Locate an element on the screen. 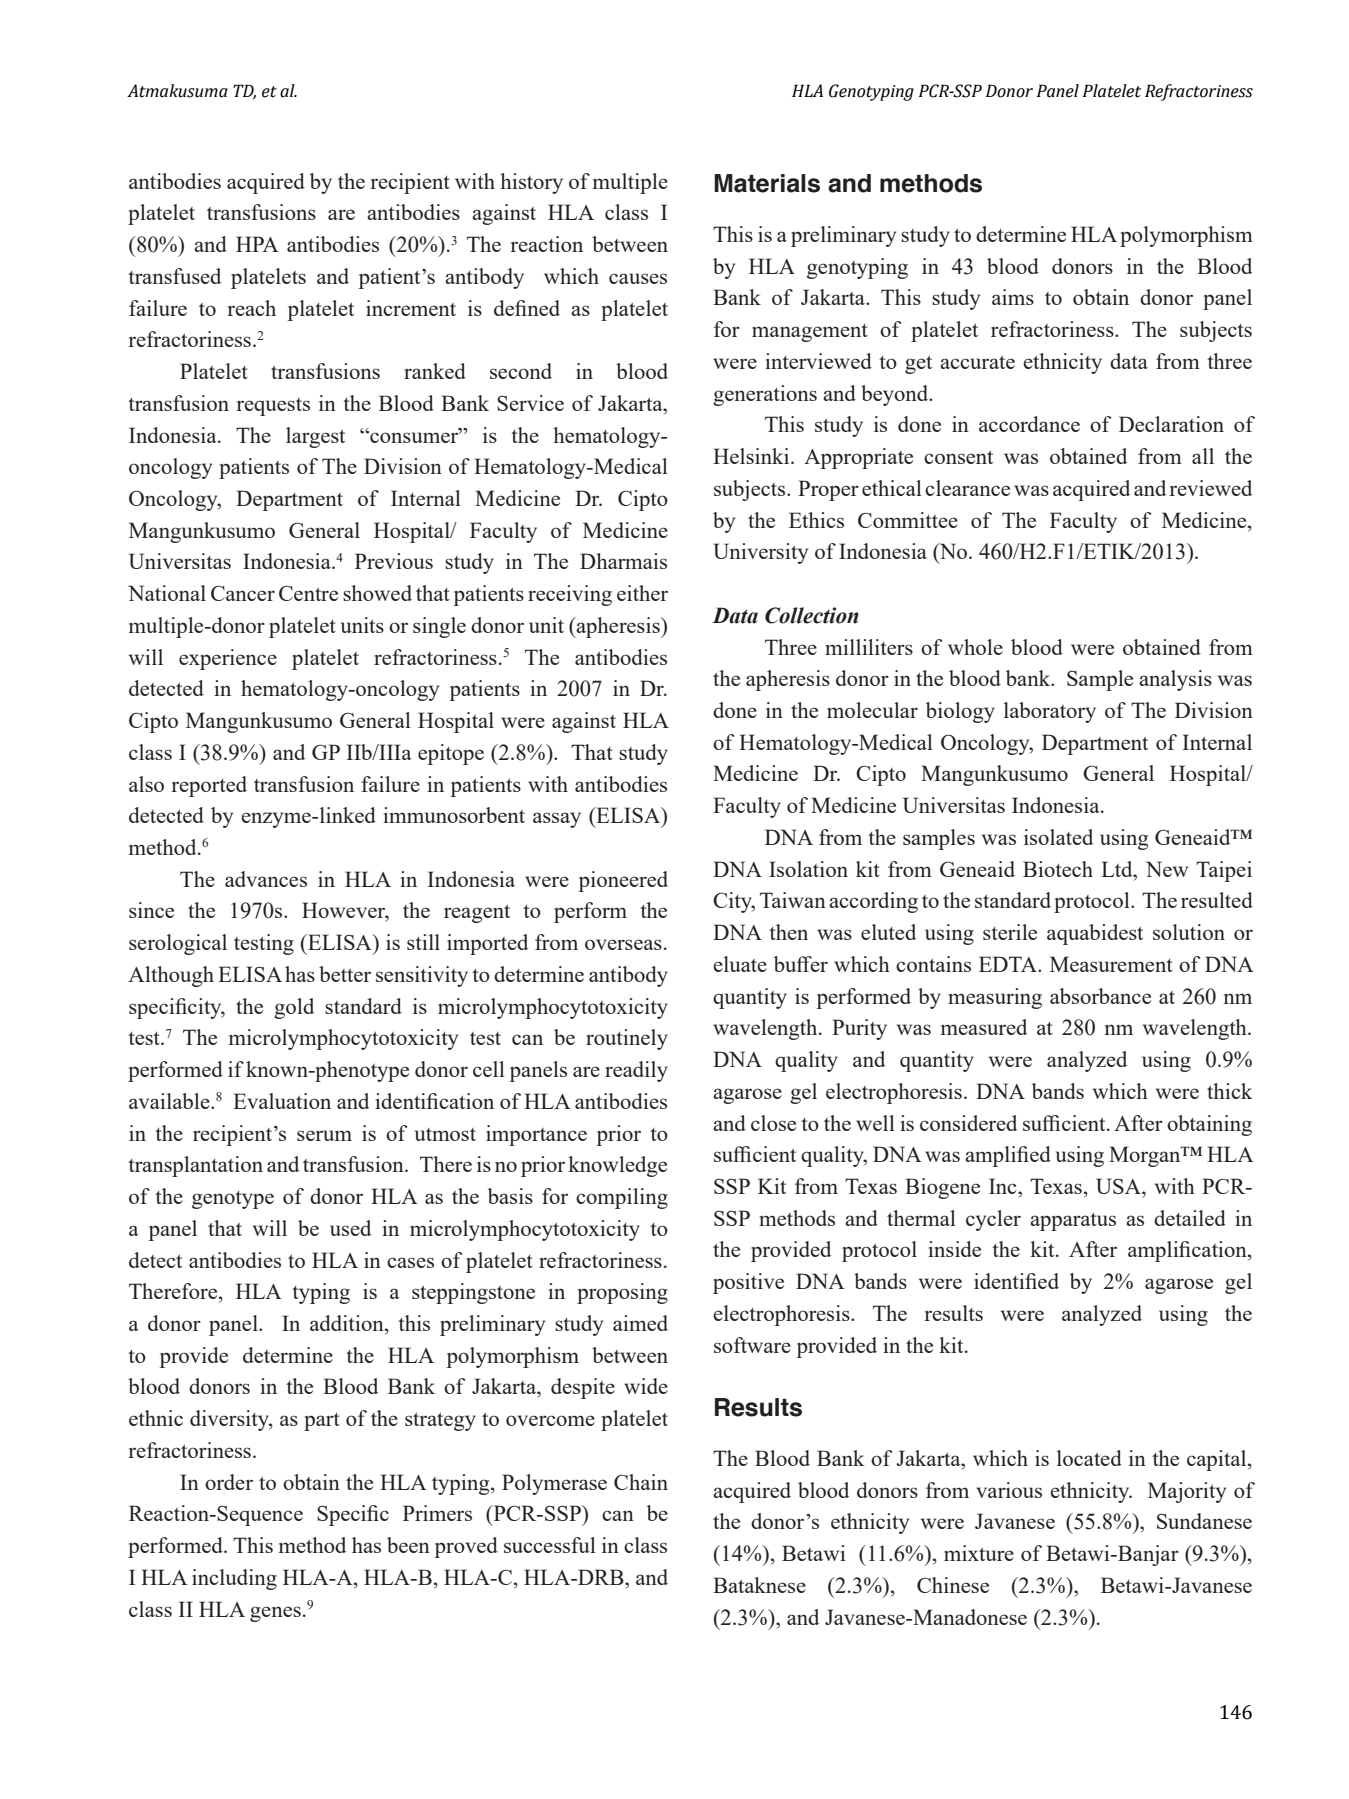 This screenshot has width=1349, height=1799. experience is located at coordinates (228, 659).
